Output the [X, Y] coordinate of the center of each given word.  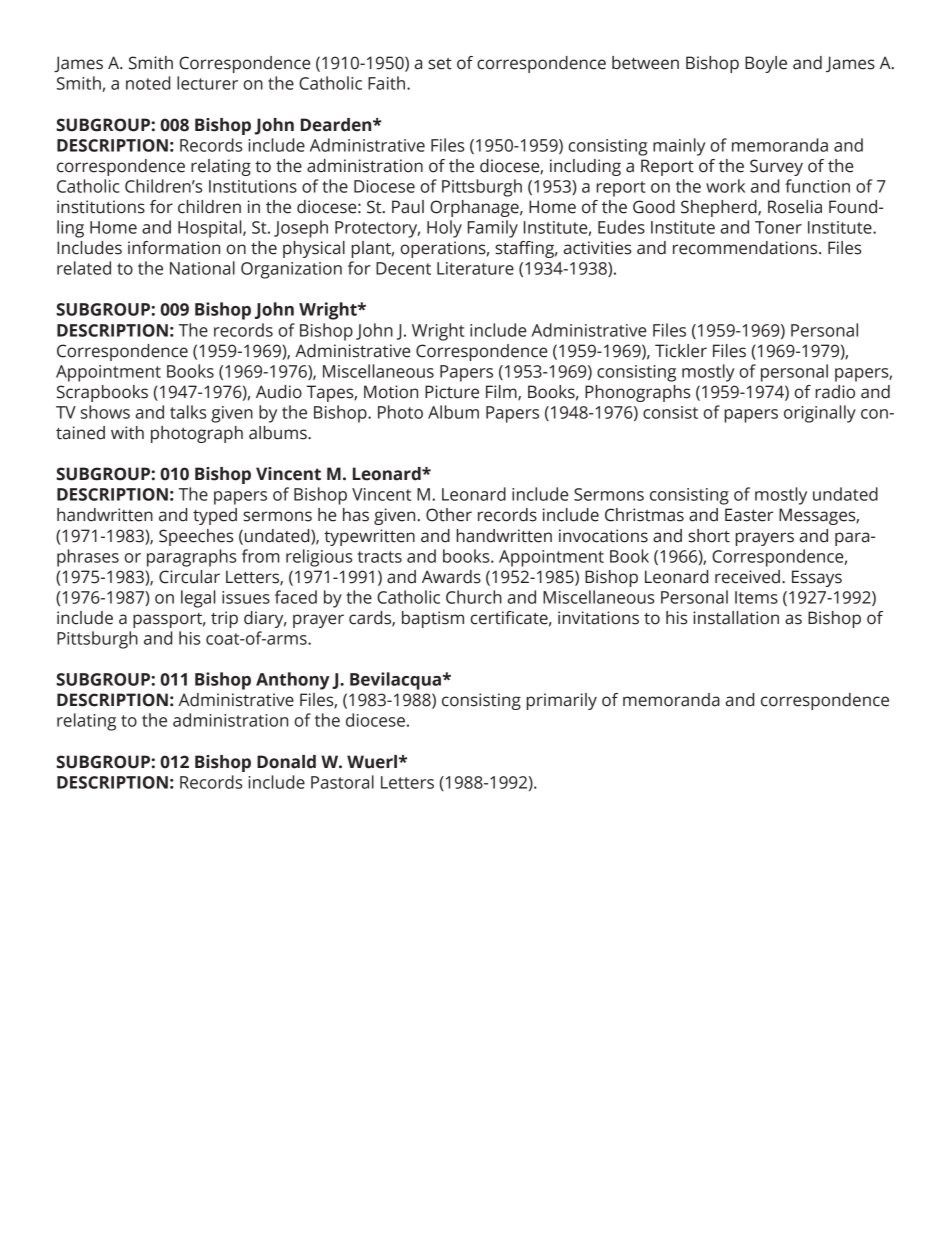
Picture [452, 392]
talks [188, 412]
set [440, 64]
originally [820, 414]
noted [148, 83]
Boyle [766, 64]
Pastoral [342, 782]
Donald [286, 762]
